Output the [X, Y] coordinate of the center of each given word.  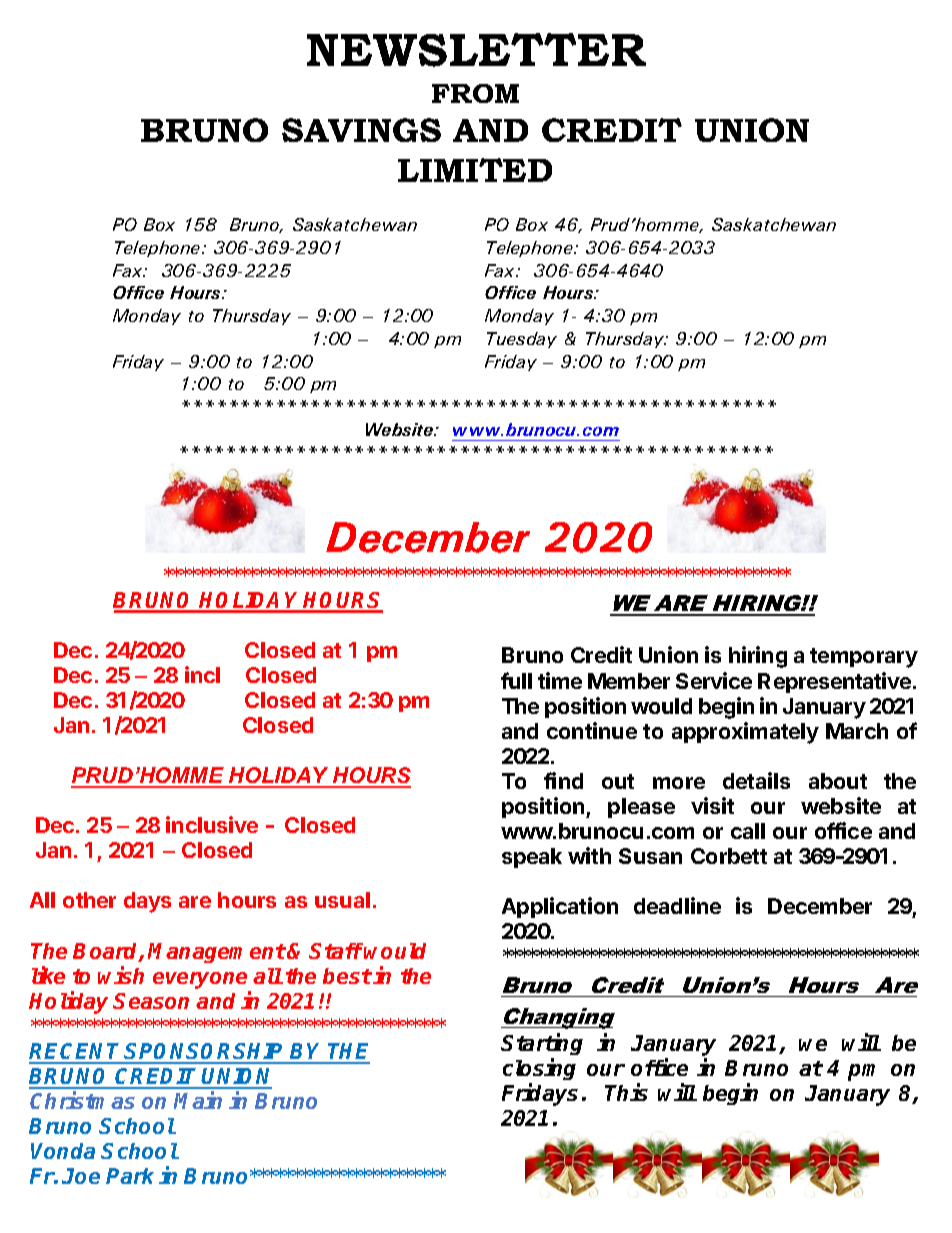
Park [130, 1176]
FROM [475, 93]
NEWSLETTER [476, 50]
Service [714, 680]
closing [539, 1071]
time [560, 680]
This [626, 1092]
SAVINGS [361, 130]
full [516, 680]
